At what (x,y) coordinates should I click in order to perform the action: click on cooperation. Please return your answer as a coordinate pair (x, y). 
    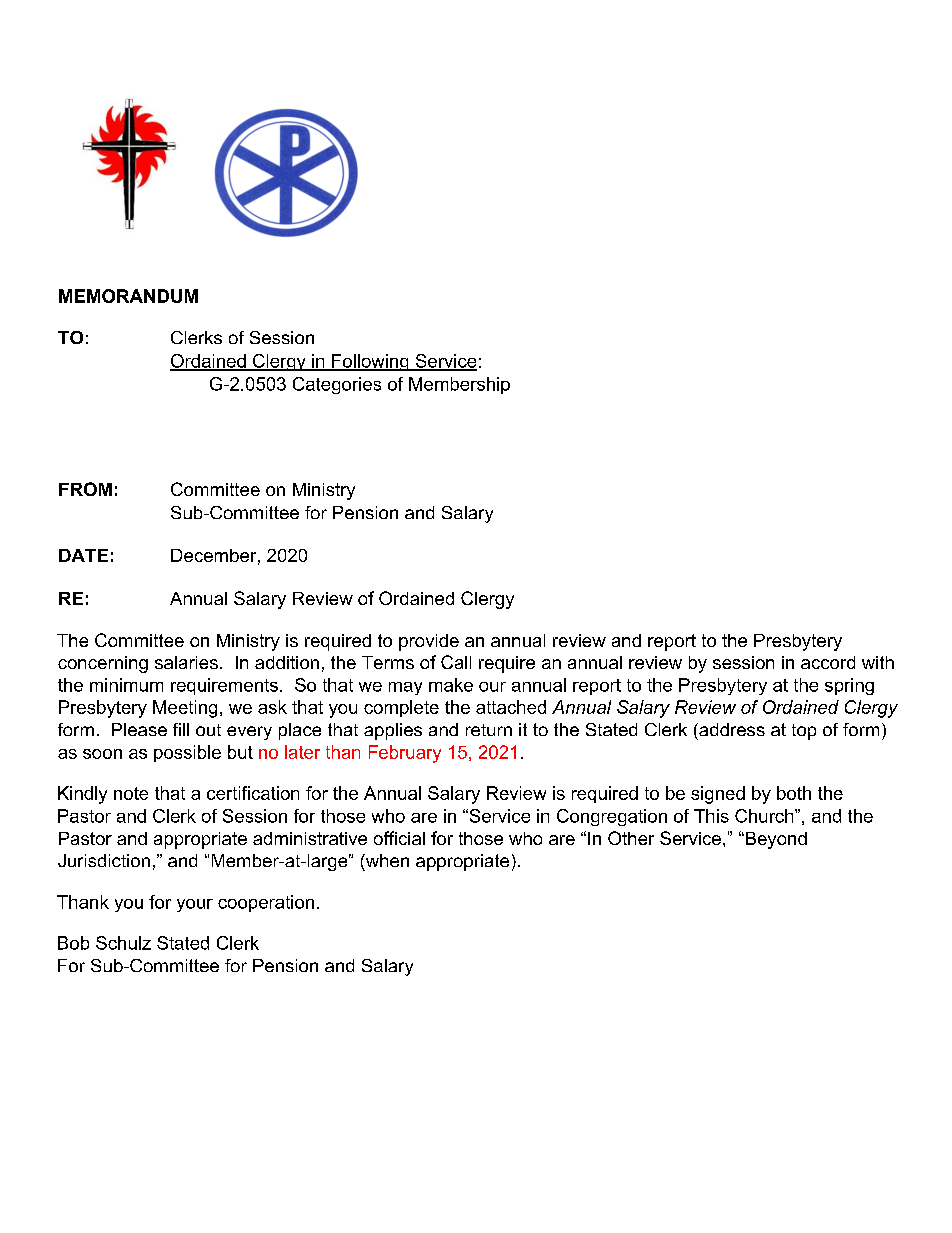
    Looking at the image, I should click on (266, 903).
